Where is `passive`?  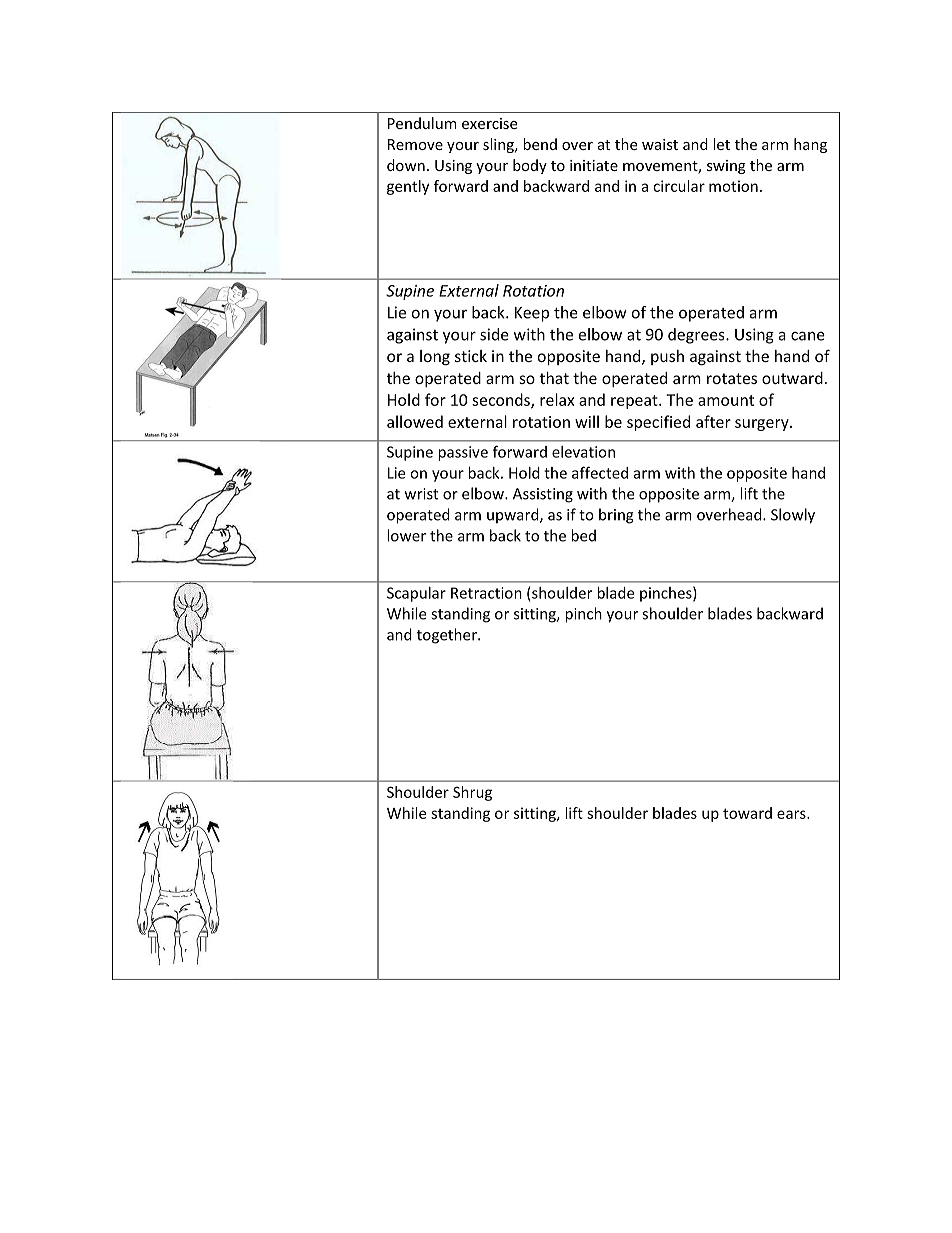
passive is located at coordinates (463, 453).
